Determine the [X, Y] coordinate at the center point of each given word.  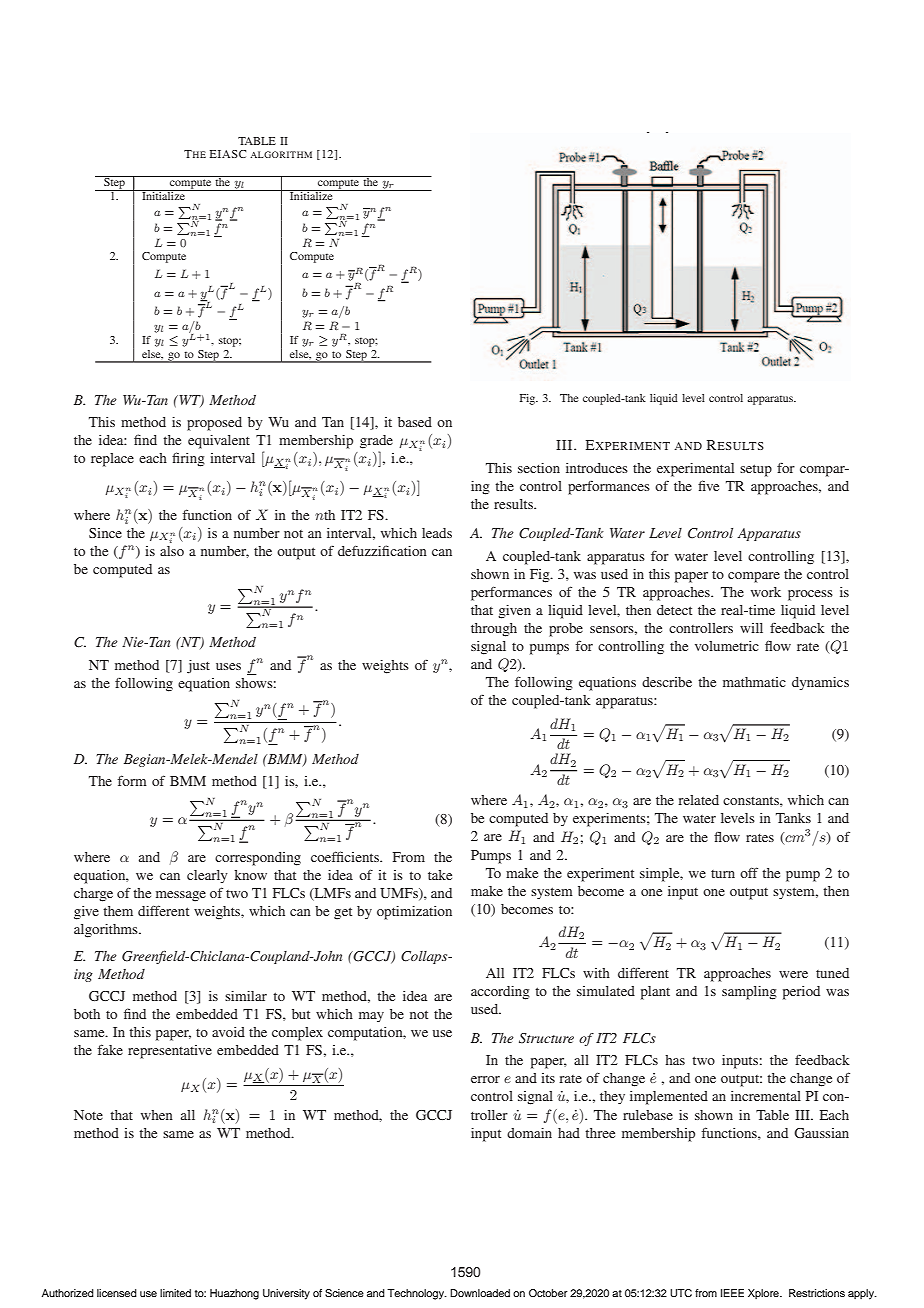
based [415, 422]
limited [175, 1293]
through [494, 630]
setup [756, 470]
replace [112, 460]
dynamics [820, 683]
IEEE [732, 1293]
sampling [749, 993]
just [198, 667]
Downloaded [480, 1293]
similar [246, 996]
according [500, 993]
